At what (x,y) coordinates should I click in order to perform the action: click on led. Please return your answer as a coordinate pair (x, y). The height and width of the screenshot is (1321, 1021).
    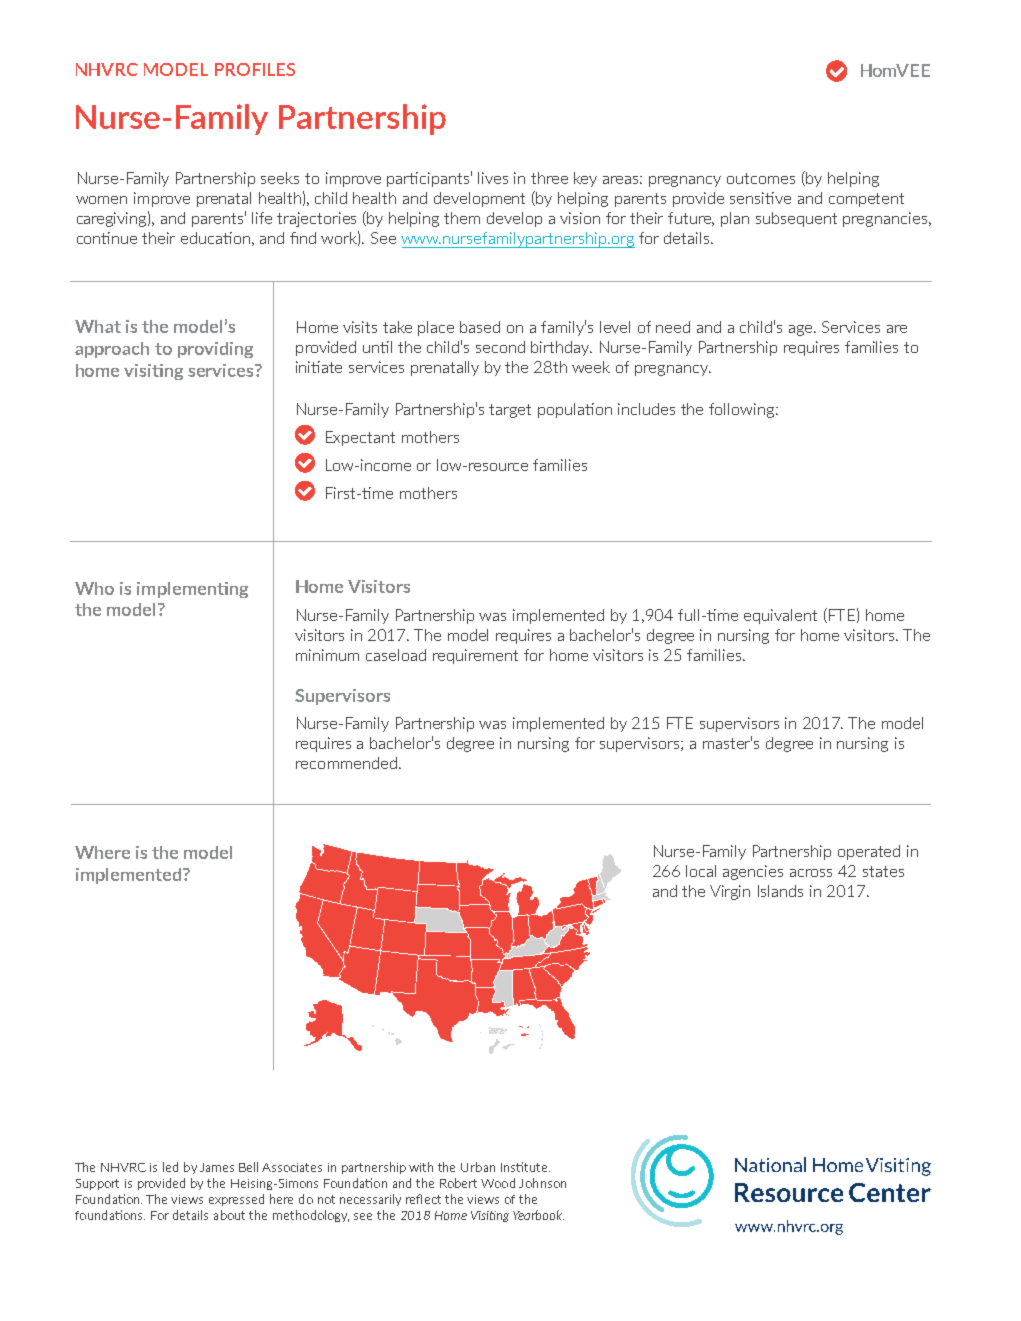
    Looking at the image, I should click on (170, 1167).
